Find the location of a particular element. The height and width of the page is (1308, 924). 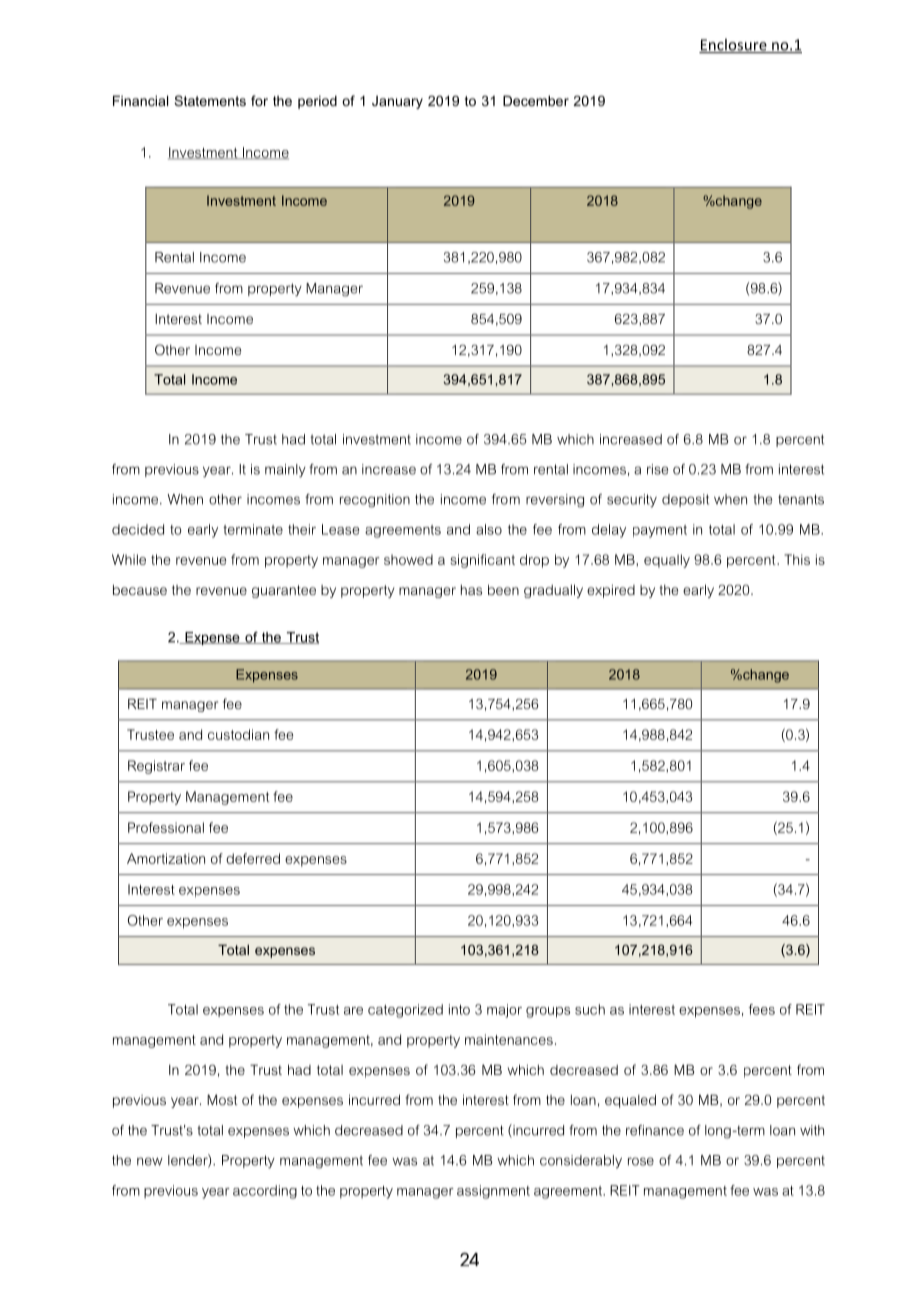

mainly is located at coordinates (285, 471).
